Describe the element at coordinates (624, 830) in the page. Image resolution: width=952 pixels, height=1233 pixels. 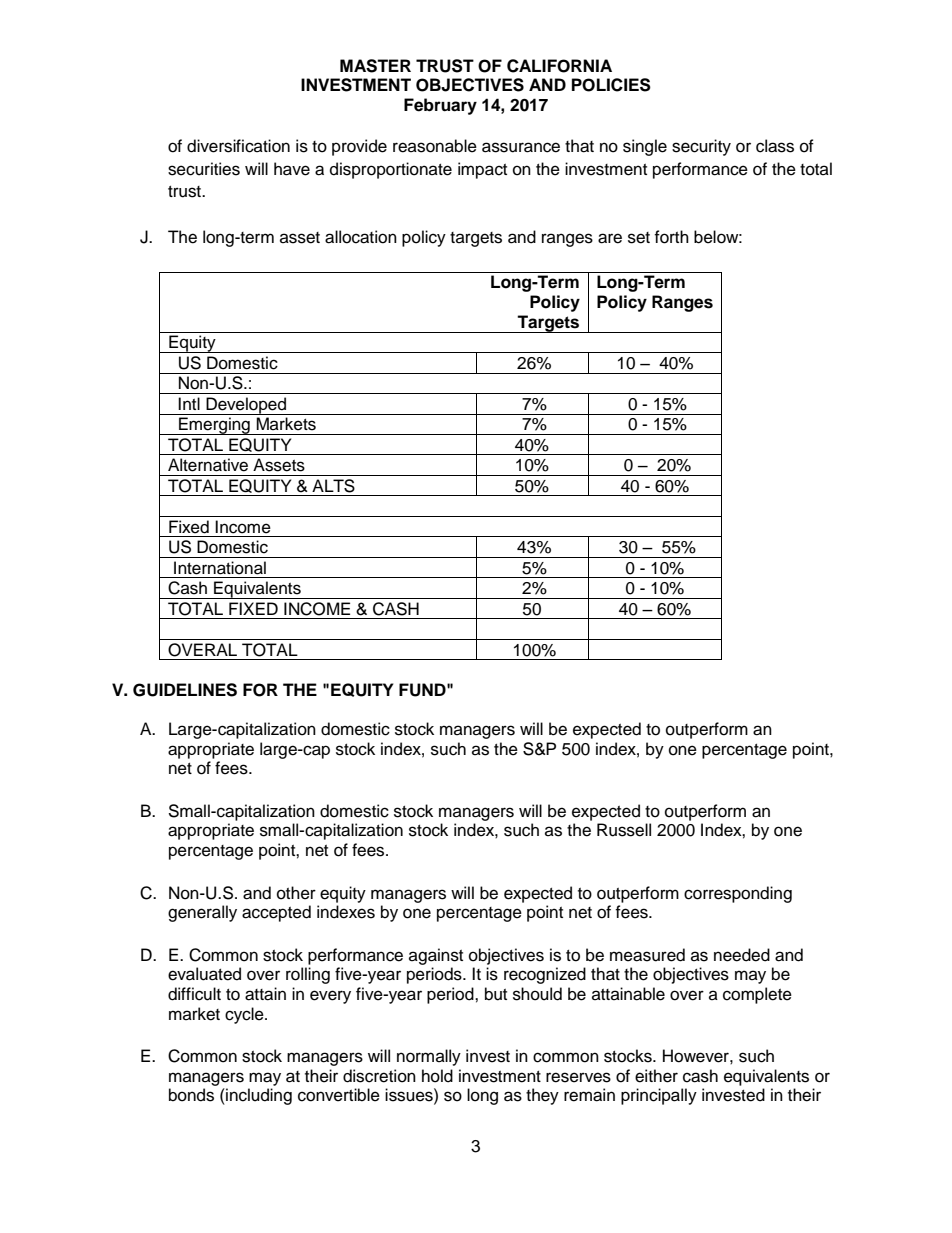
I see `Russell` at that location.
